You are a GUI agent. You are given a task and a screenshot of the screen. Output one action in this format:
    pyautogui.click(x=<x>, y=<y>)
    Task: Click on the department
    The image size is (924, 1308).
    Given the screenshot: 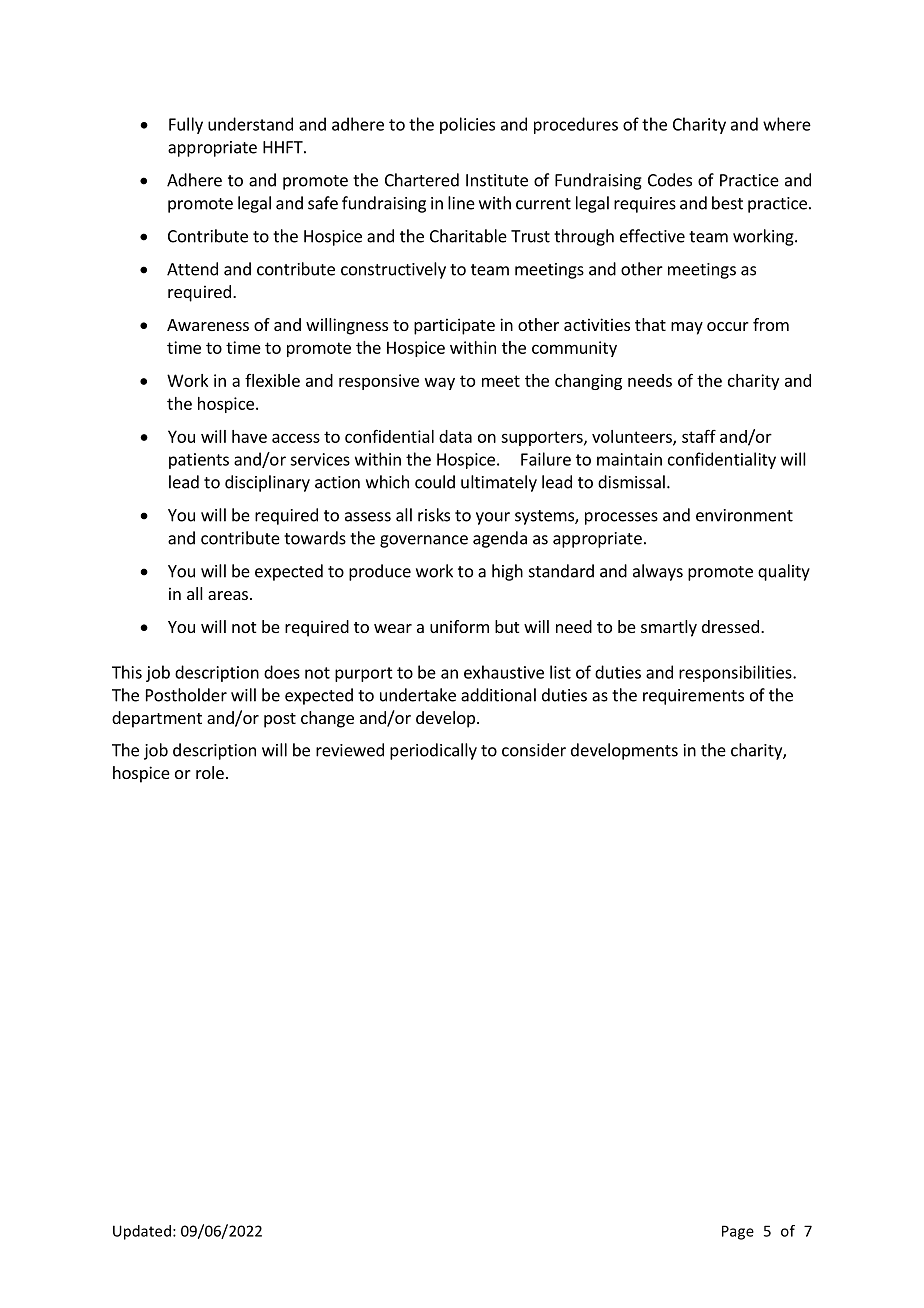 What is the action you would take?
    pyautogui.click(x=157, y=719)
